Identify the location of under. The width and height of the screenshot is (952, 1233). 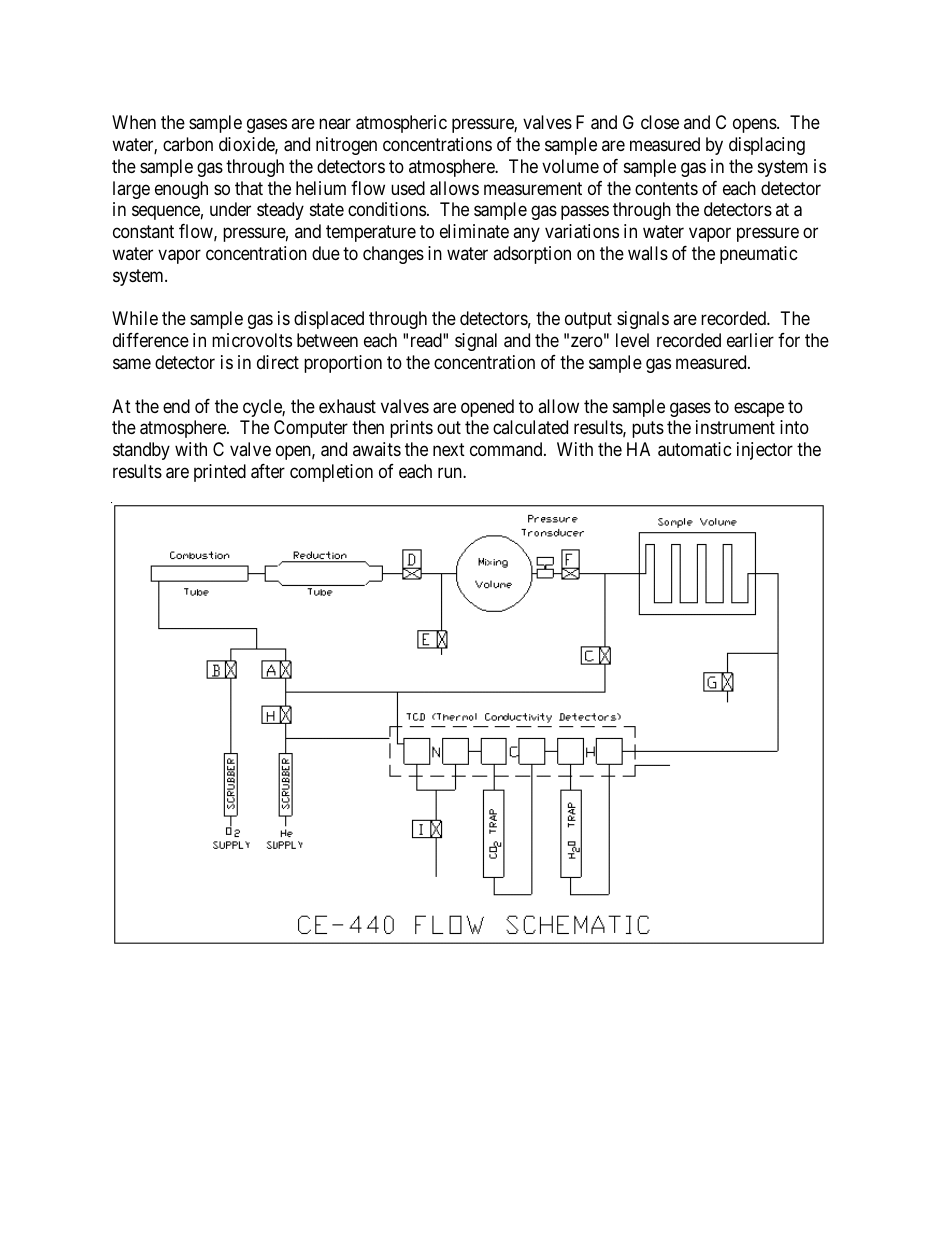
(230, 209).
